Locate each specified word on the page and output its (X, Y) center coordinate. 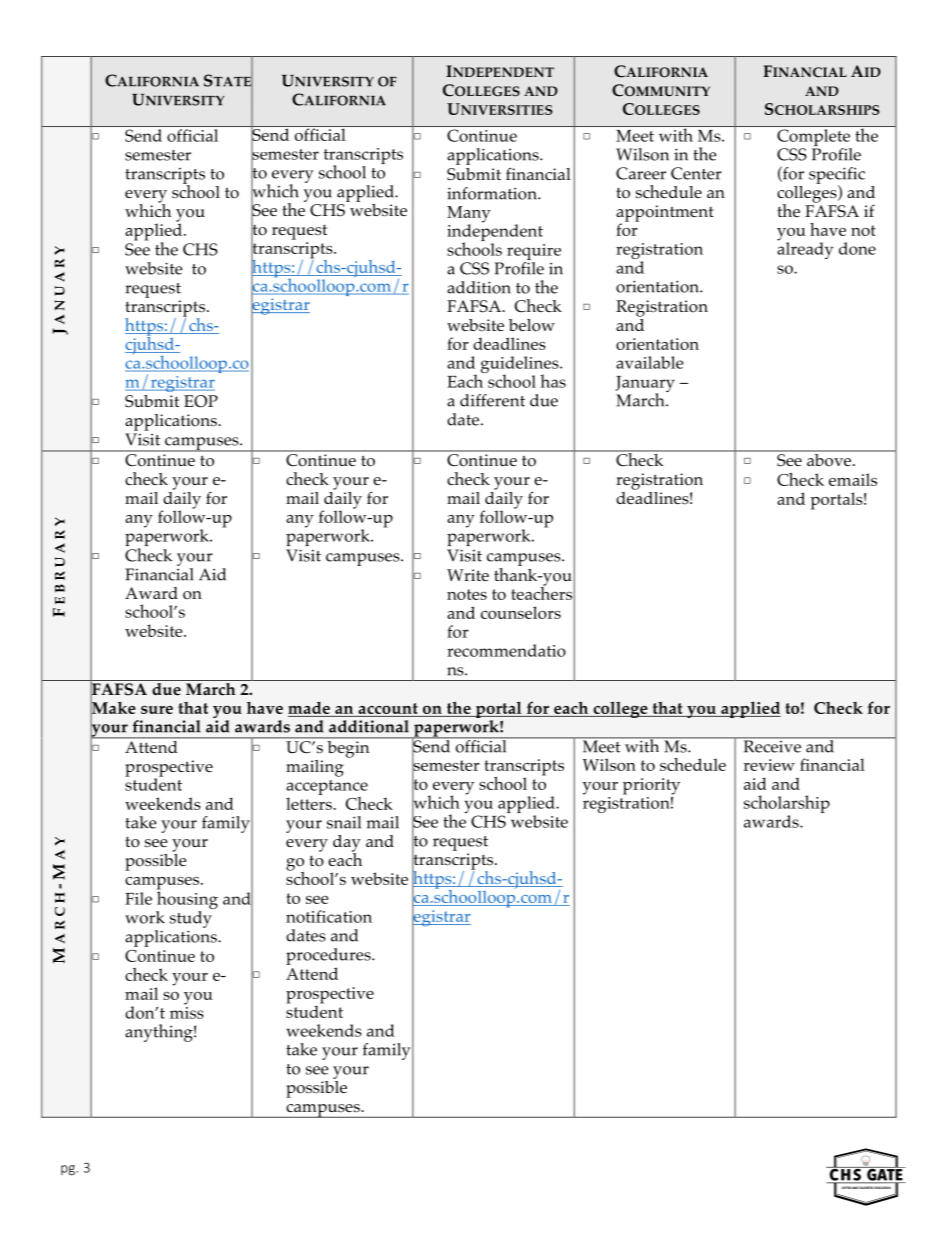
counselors (521, 612)
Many (469, 215)
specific (837, 176)
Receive (772, 745)
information (493, 193)
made (309, 708)
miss (187, 1011)
